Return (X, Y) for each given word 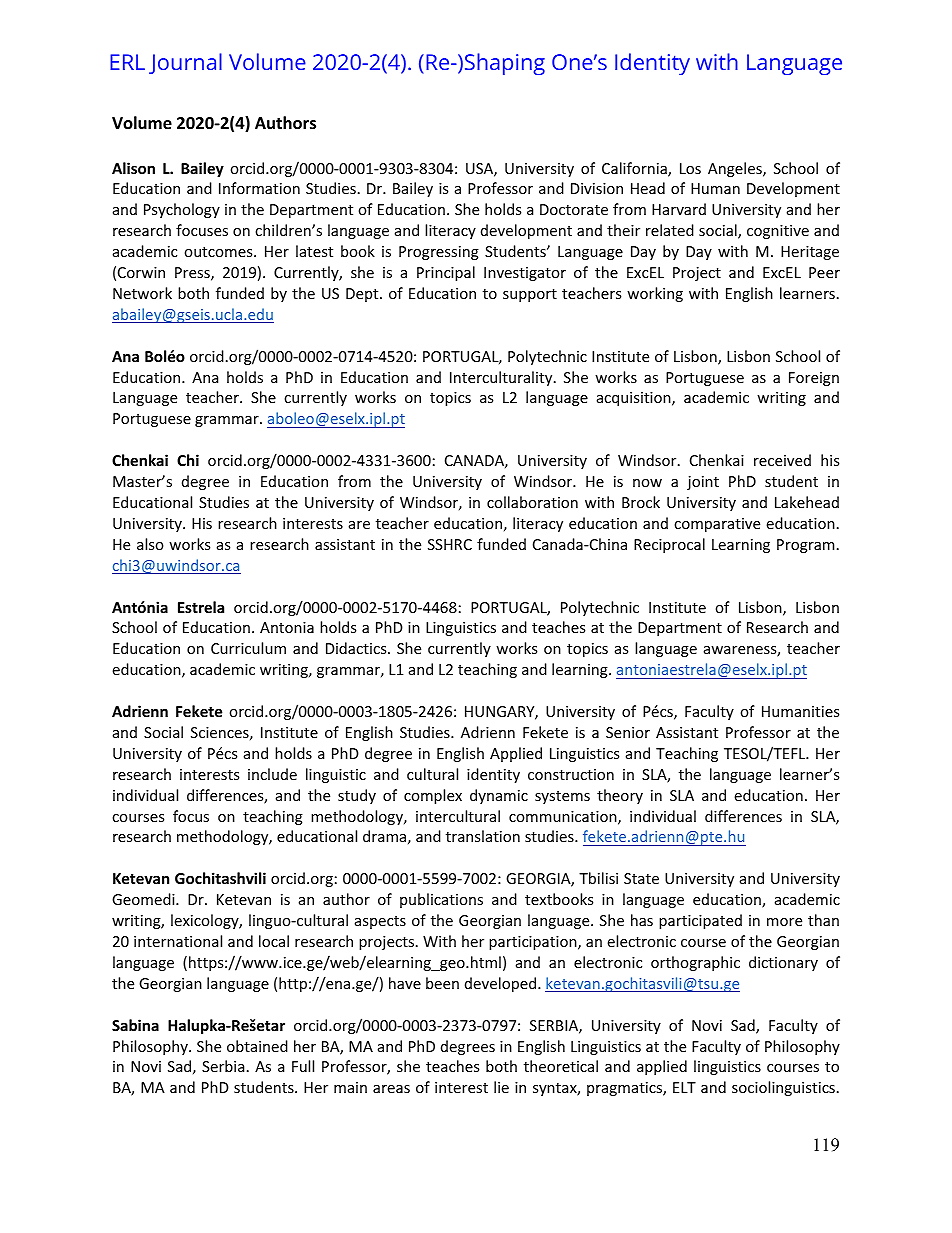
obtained (257, 1046)
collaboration (532, 502)
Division (597, 188)
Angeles (736, 169)
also (150, 544)
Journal (185, 63)
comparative (717, 525)
